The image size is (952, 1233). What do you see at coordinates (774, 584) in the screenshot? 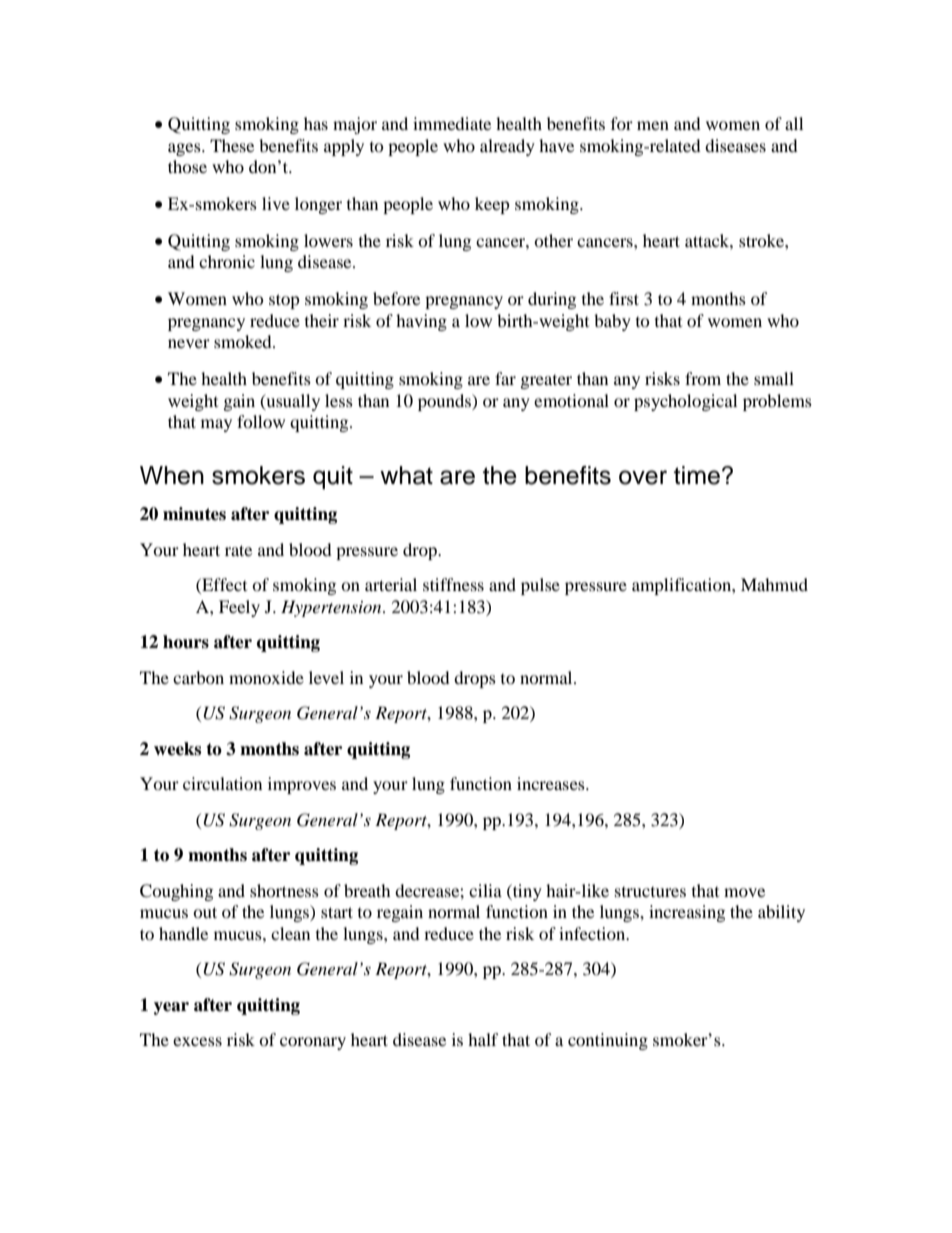
I see `Mahmud` at bounding box center [774, 584].
